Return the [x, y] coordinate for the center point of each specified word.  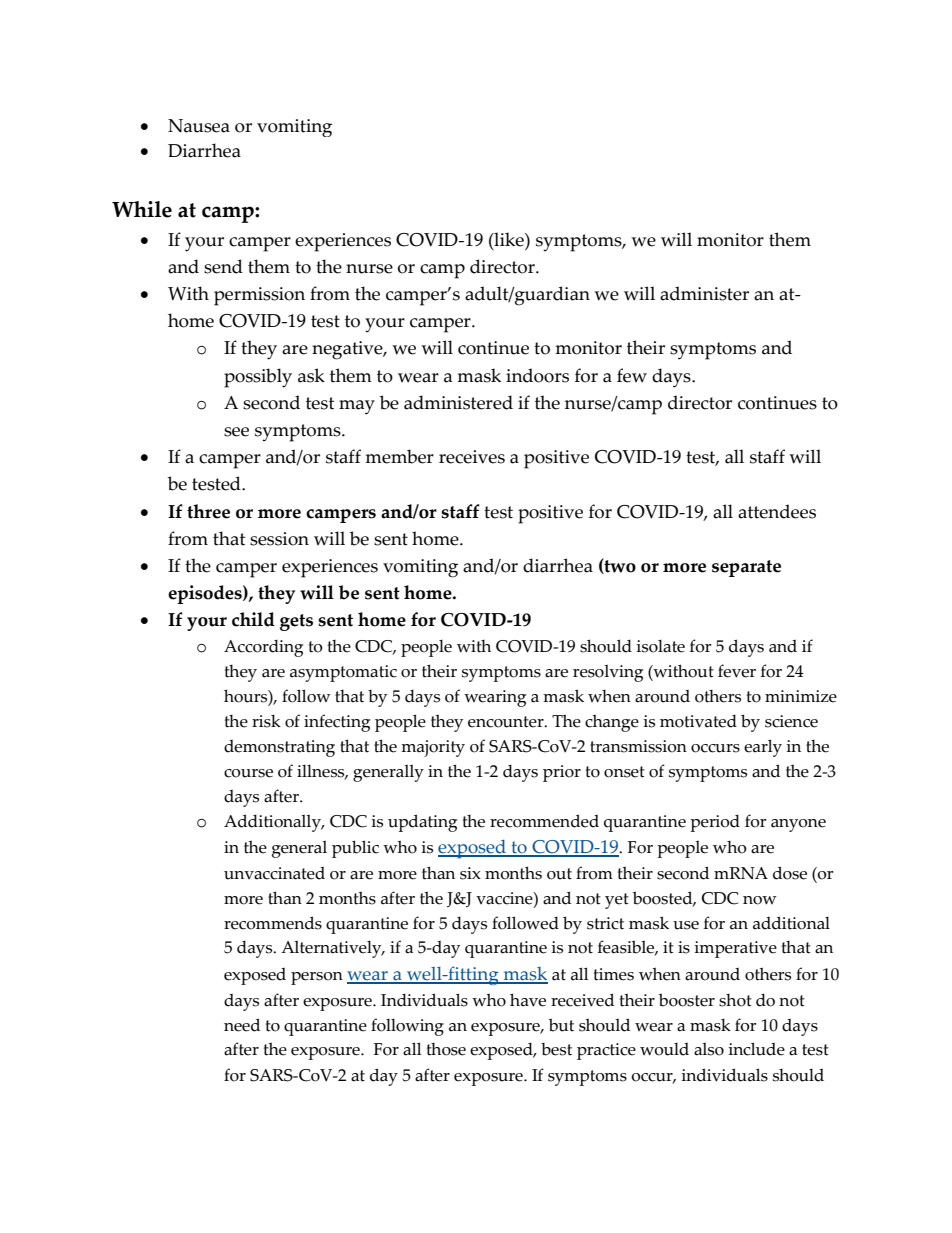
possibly [258, 378]
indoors [537, 375]
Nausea [199, 126]
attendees [777, 511]
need [242, 1025]
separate [746, 568]
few [632, 375]
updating [422, 823]
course [248, 773]
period [715, 823]
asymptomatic [343, 673]
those [446, 1049]
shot [735, 1000]
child [253, 619]
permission [259, 296]
